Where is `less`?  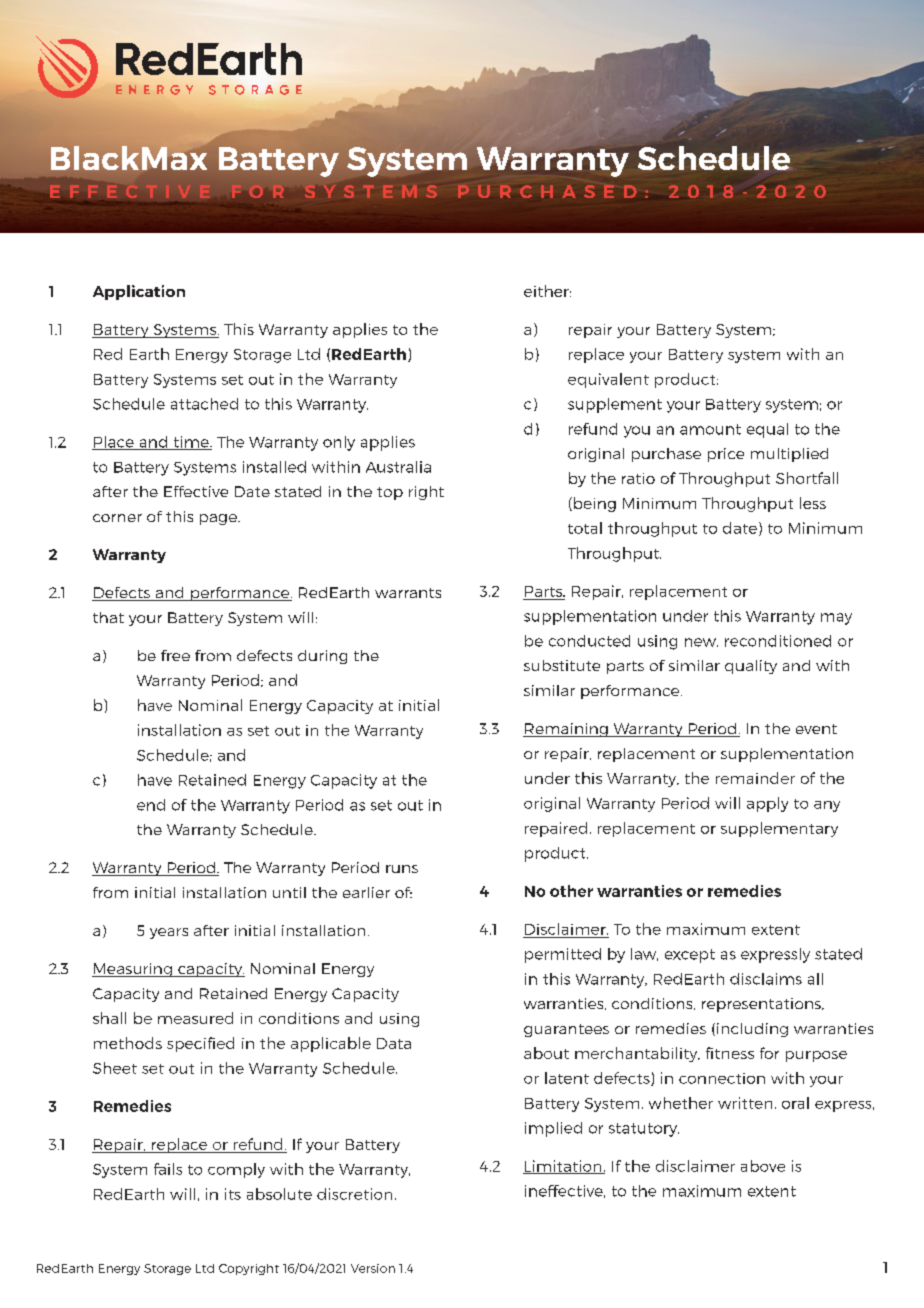
less is located at coordinates (813, 503).
